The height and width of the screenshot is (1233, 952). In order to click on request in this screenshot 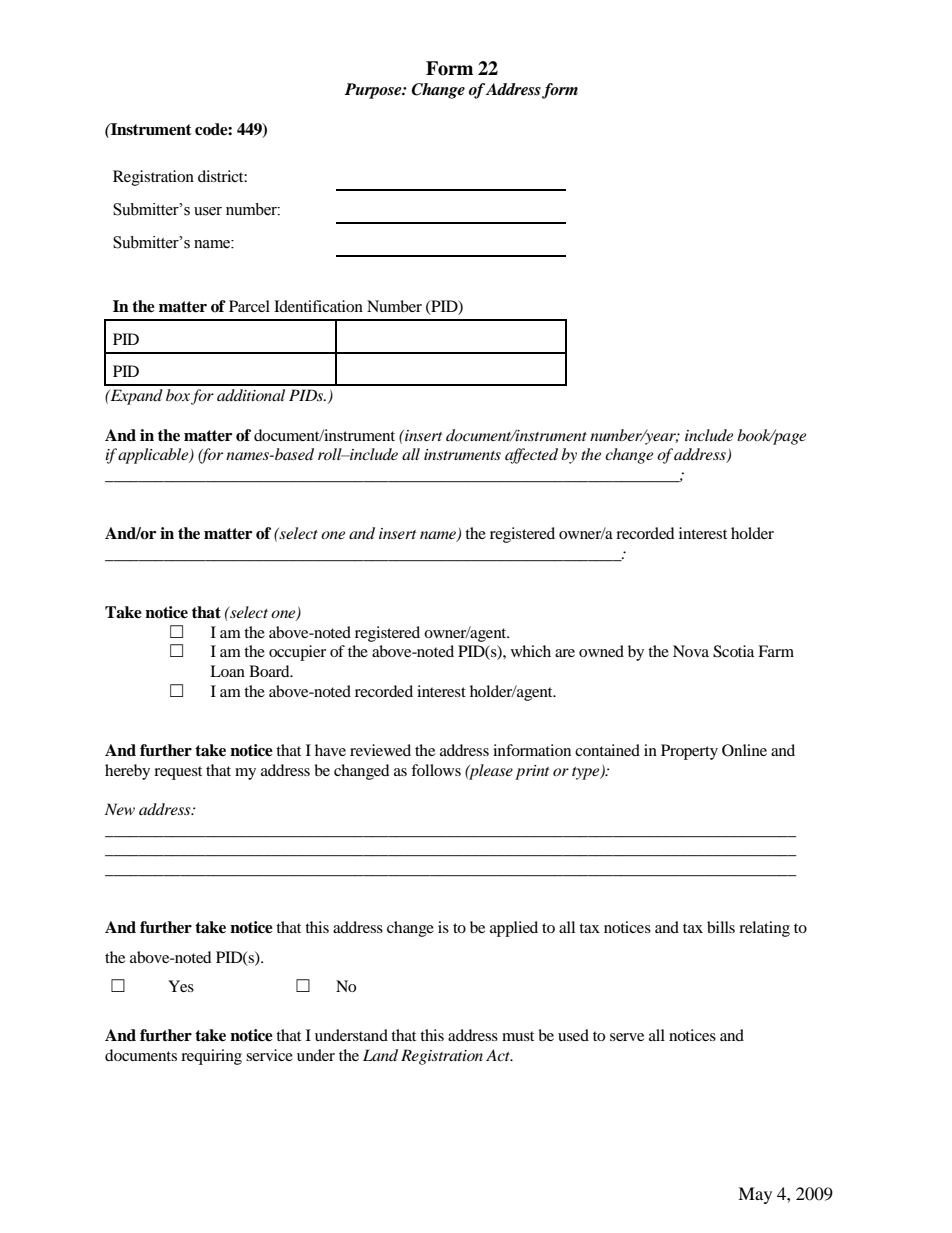, I will do `click(178, 773)`.
